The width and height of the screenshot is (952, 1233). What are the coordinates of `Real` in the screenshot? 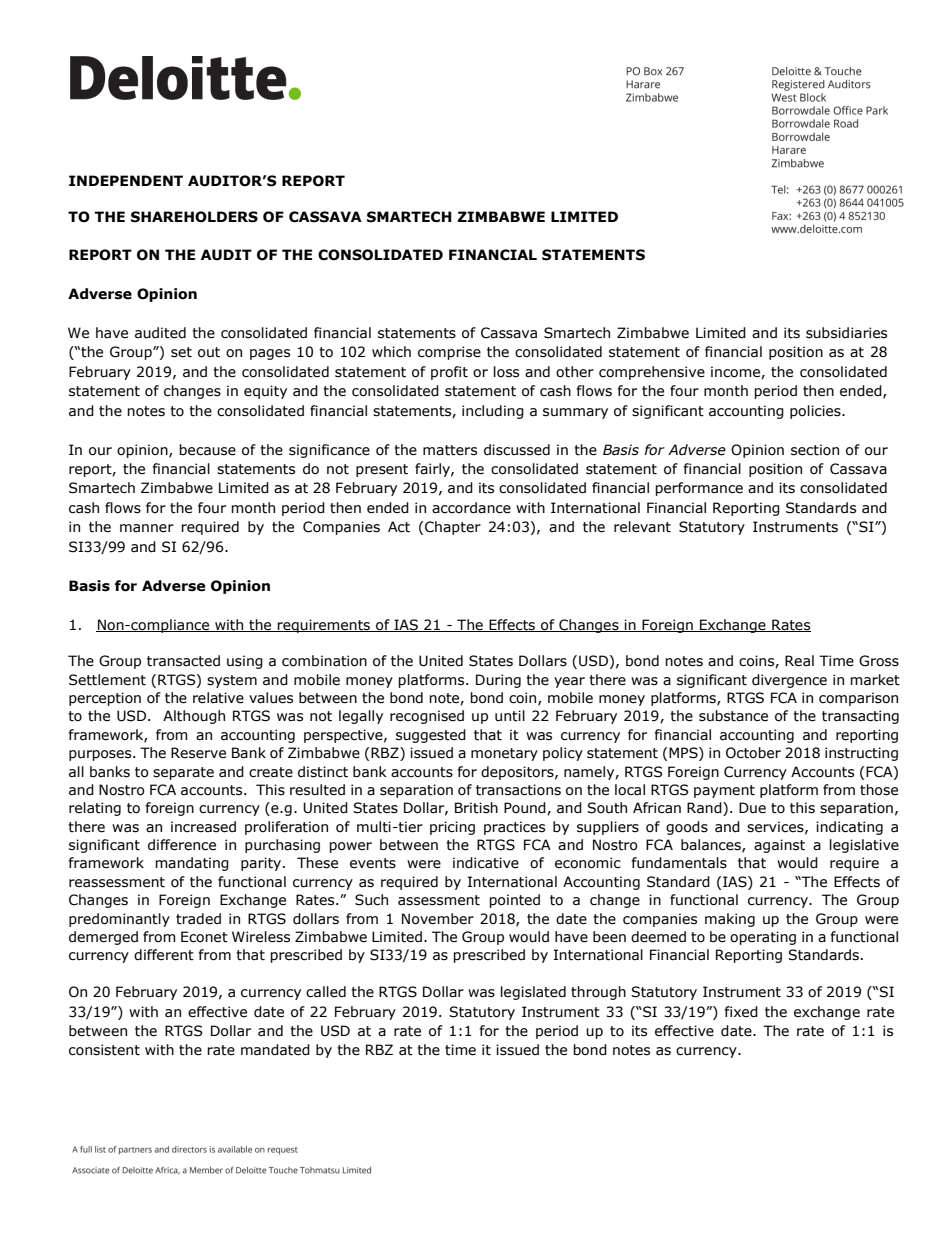 It's located at (799, 661).
